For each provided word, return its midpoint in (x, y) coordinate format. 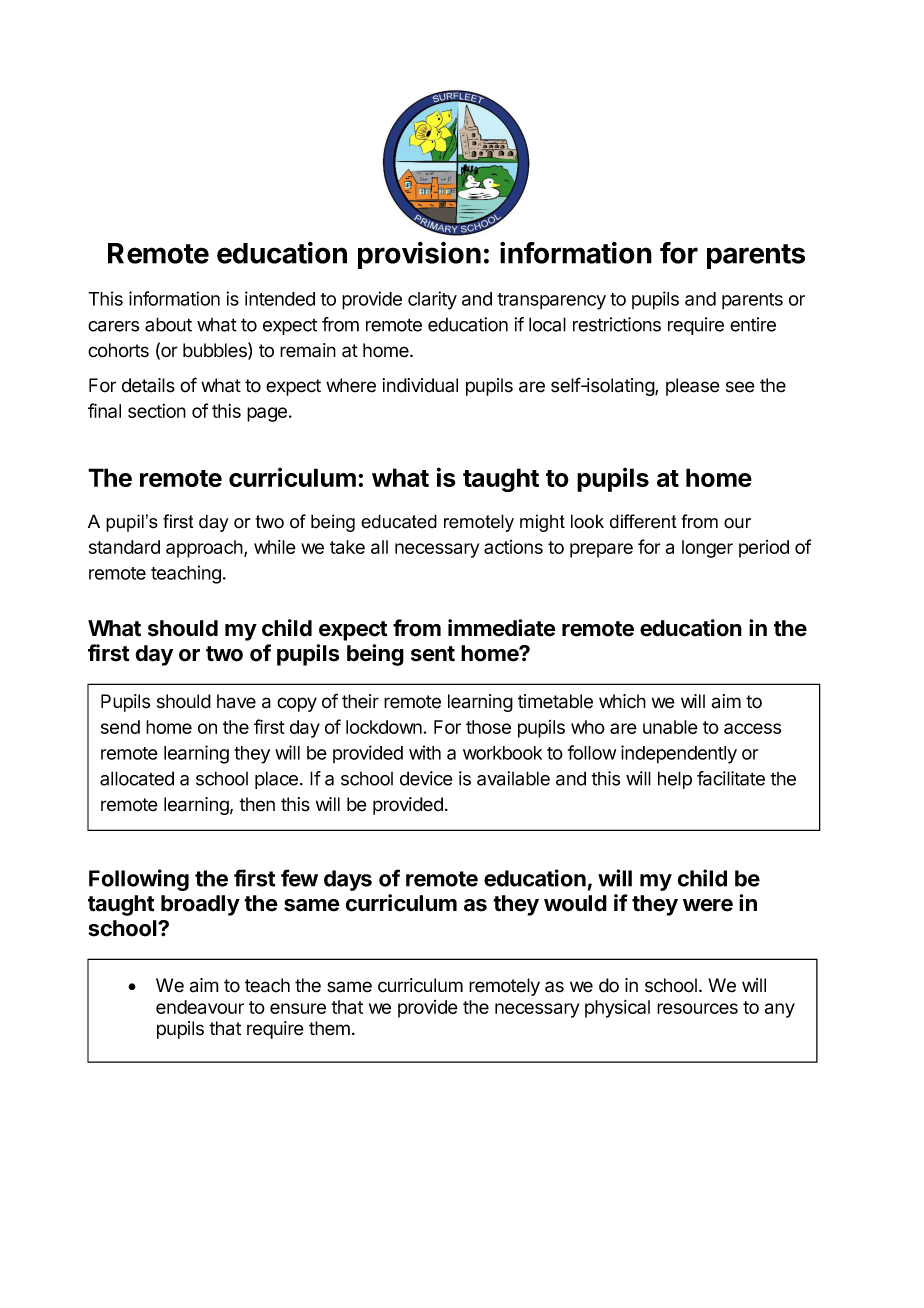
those (488, 727)
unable (670, 727)
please (693, 387)
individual (420, 385)
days (348, 880)
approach (205, 549)
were (708, 905)
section (157, 411)
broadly (200, 905)
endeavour (200, 1007)
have (236, 701)
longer (707, 549)
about (168, 324)
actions (513, 547)
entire (753, 324)
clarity (432, 300)
